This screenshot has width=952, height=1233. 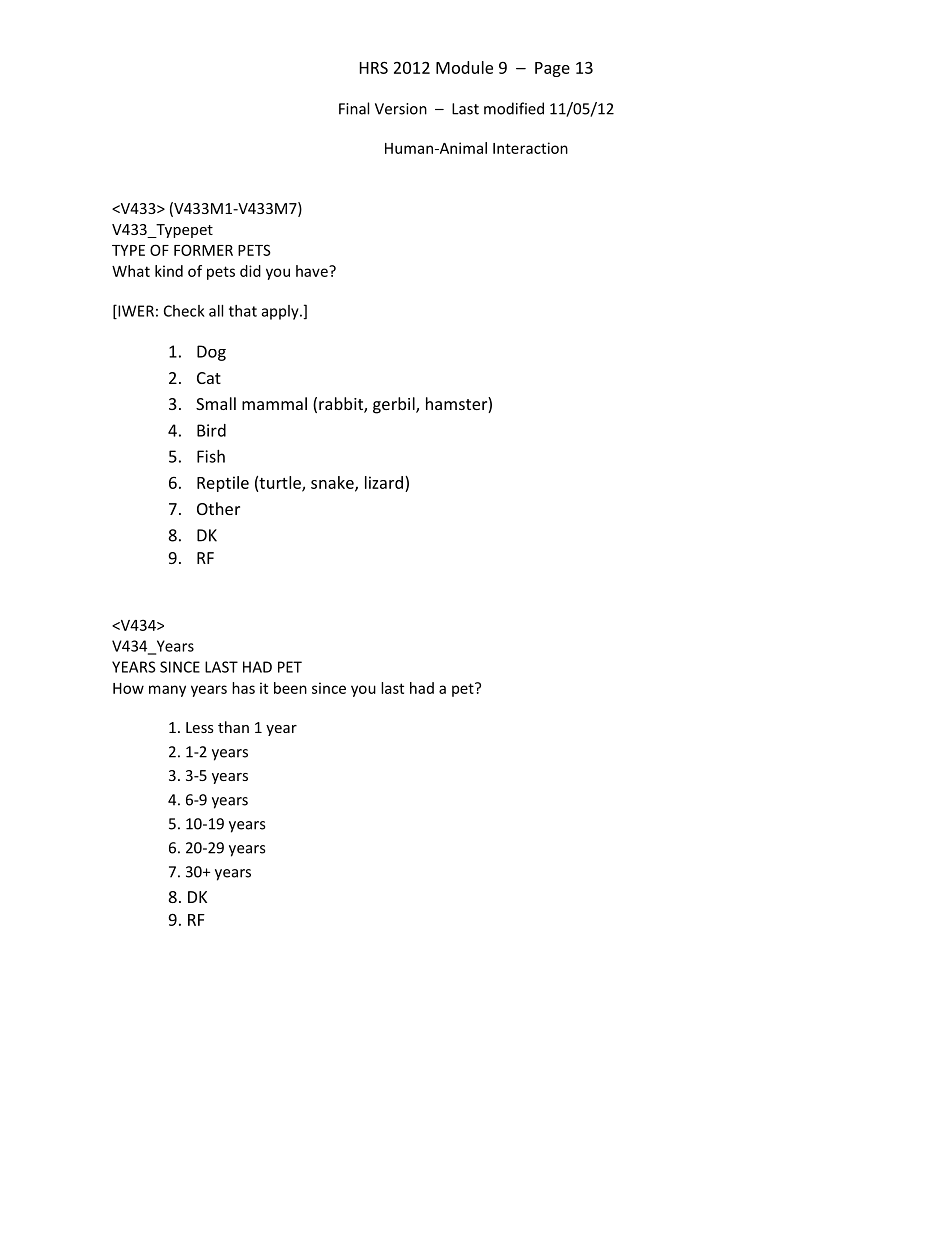 What do you see at coordinates (218, 508) in the screenshot?
I see `Other` at bounding box center [218, 508].
